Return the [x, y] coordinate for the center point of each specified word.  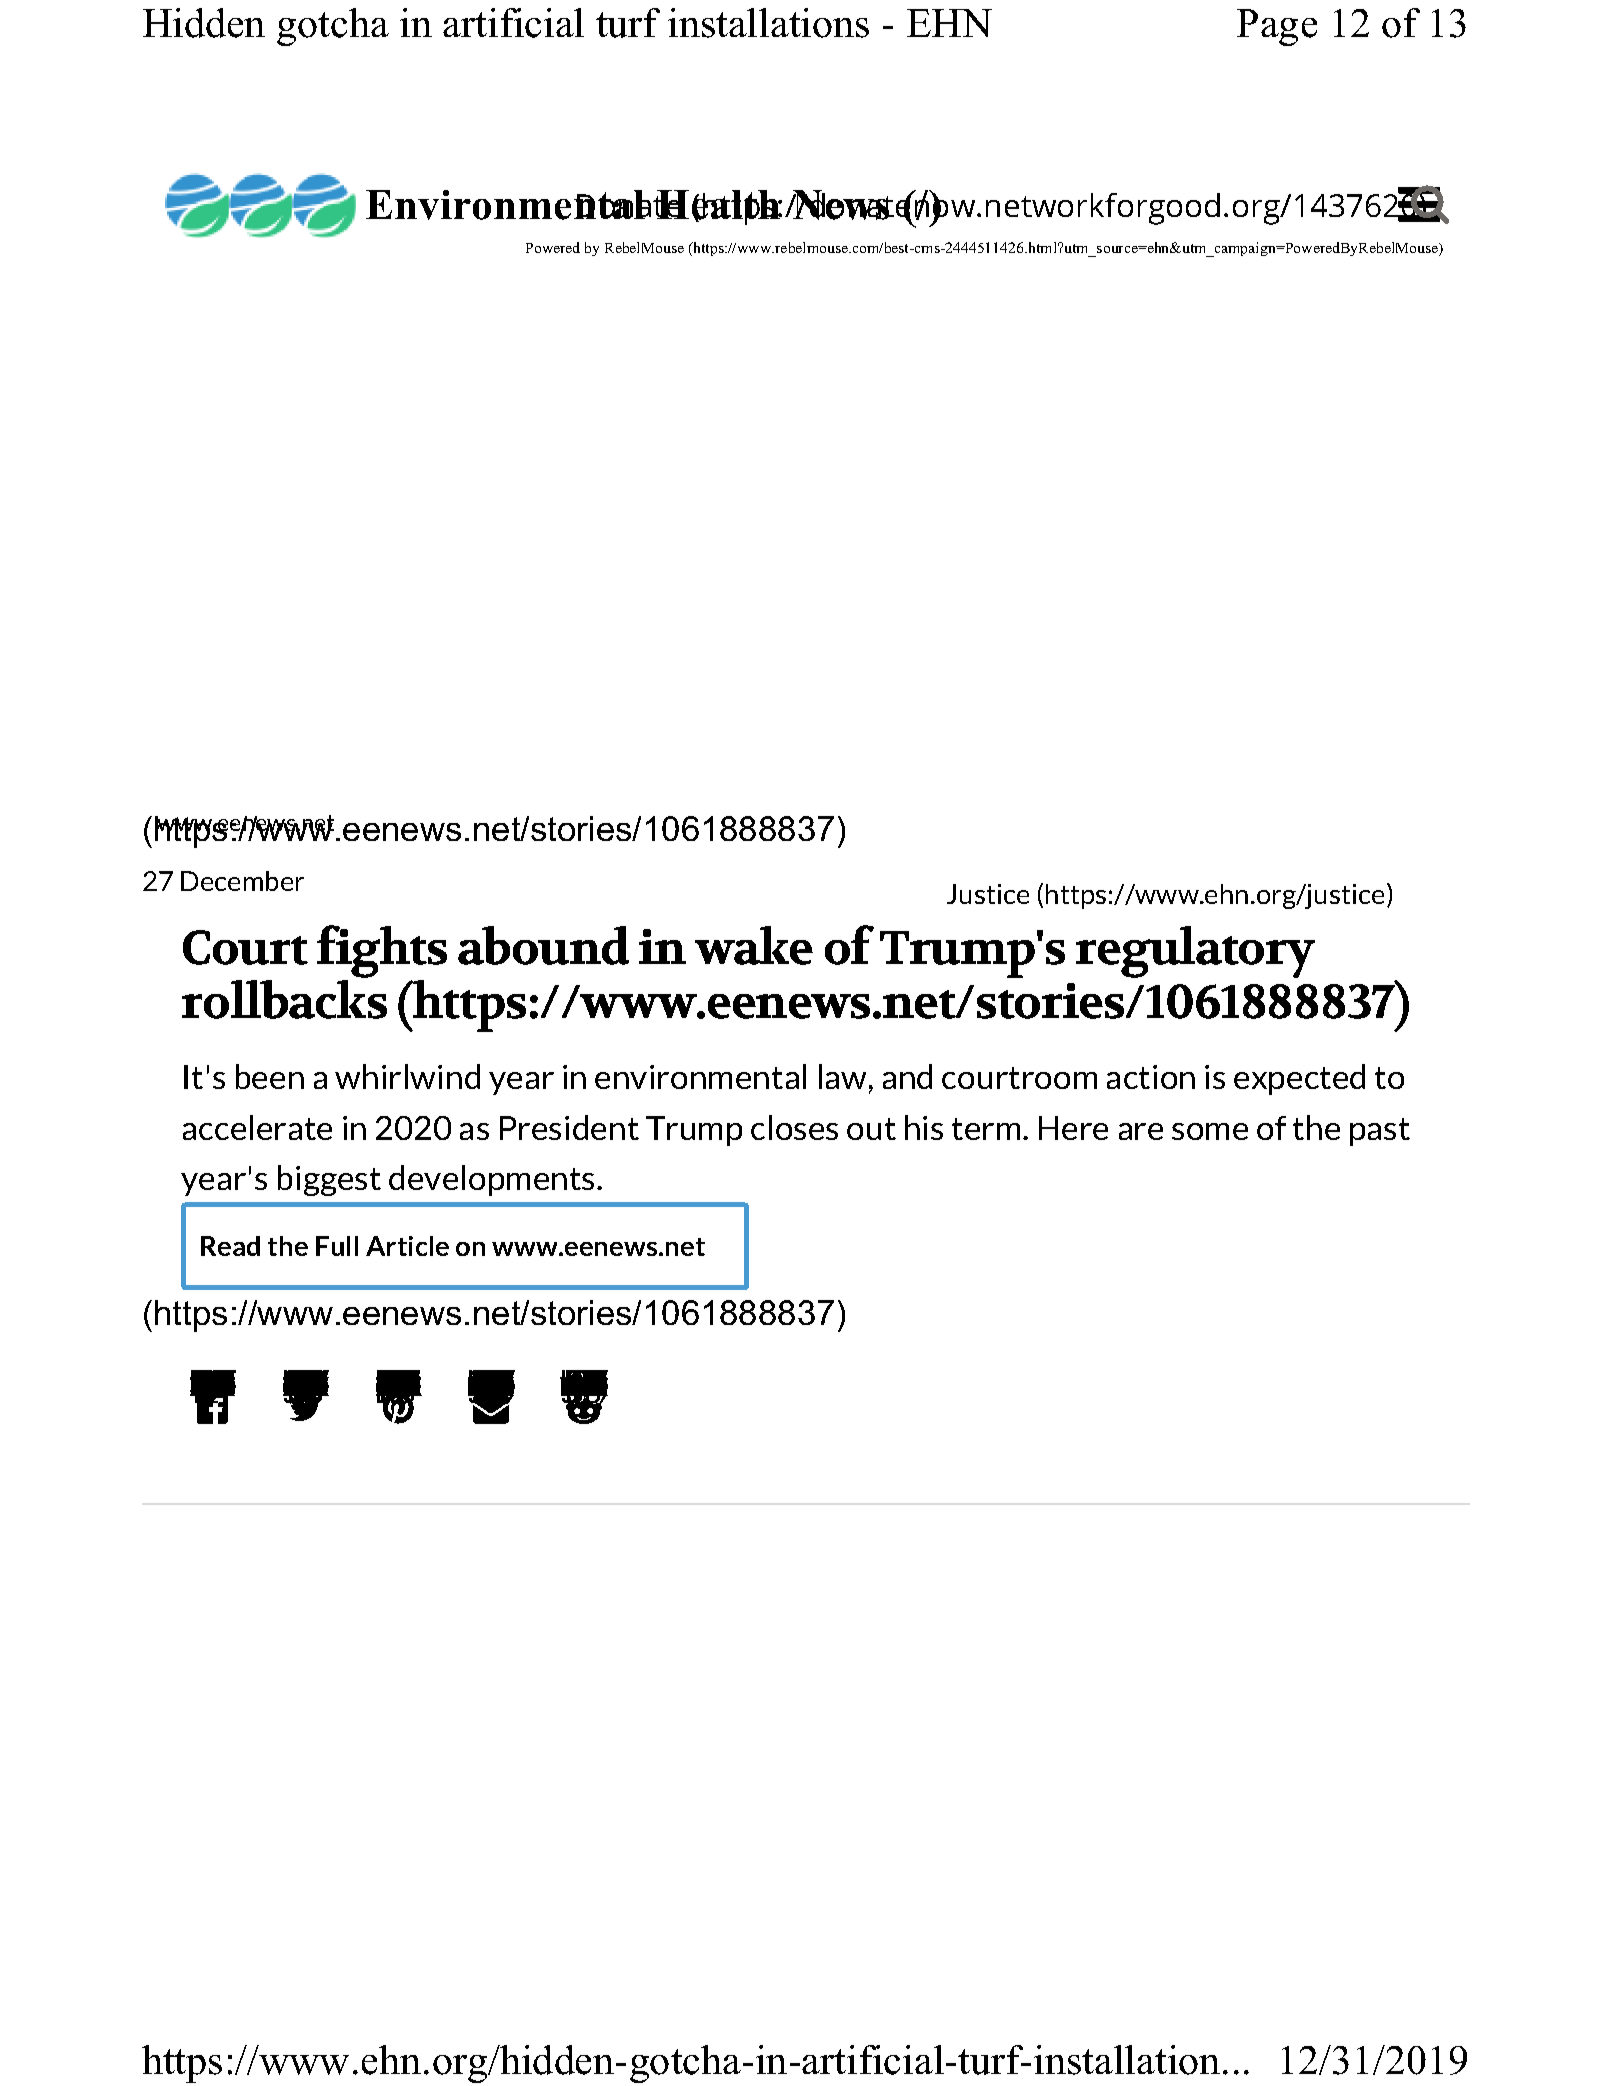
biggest [329, 1180]
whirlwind [407, 1076]
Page [1277, 27]
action [1151, 1077]
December [242, 881]
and [907, 1076]
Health [718, 206]
